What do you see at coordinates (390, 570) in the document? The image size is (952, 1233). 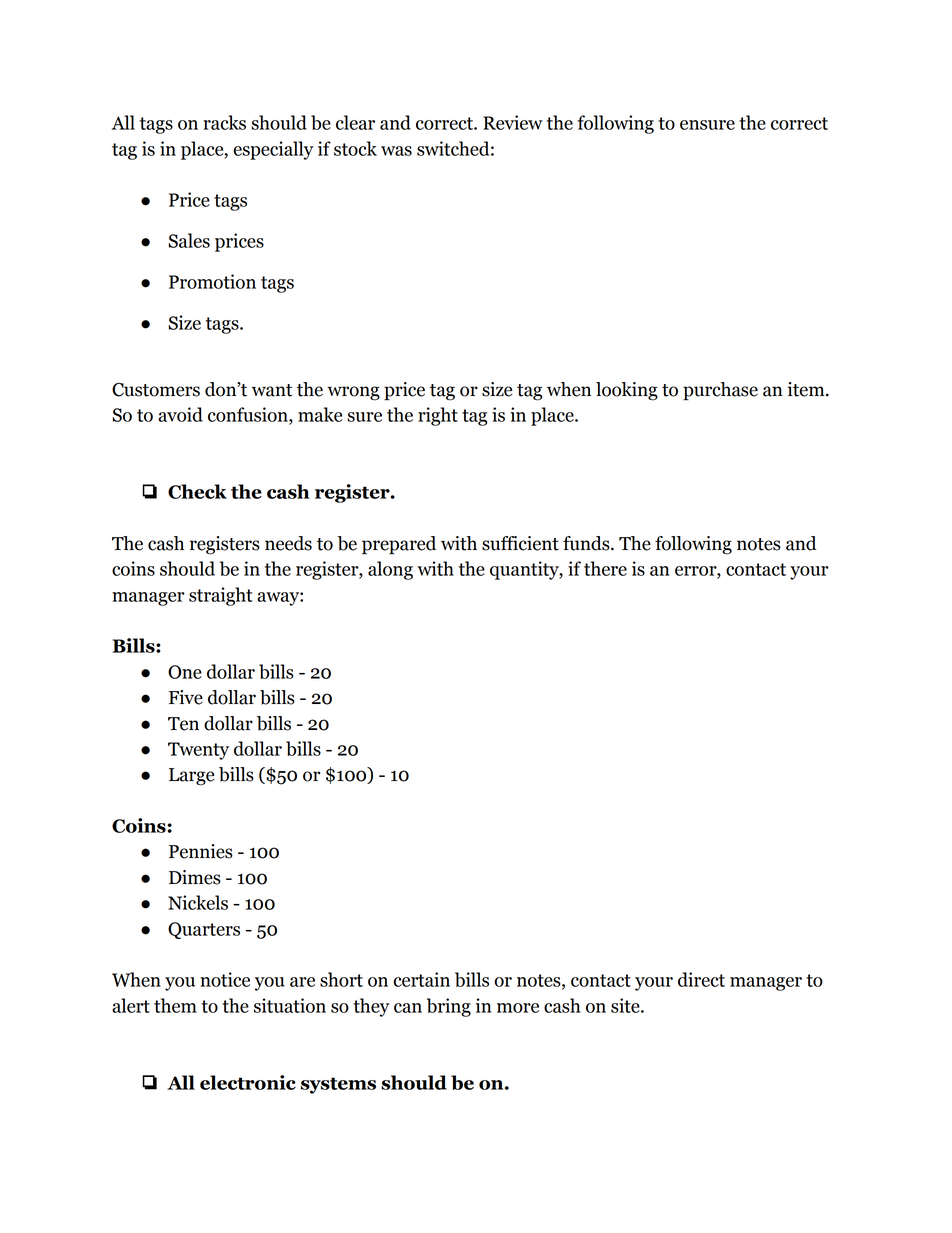 I see `along` at bounding box center [390, 570].
